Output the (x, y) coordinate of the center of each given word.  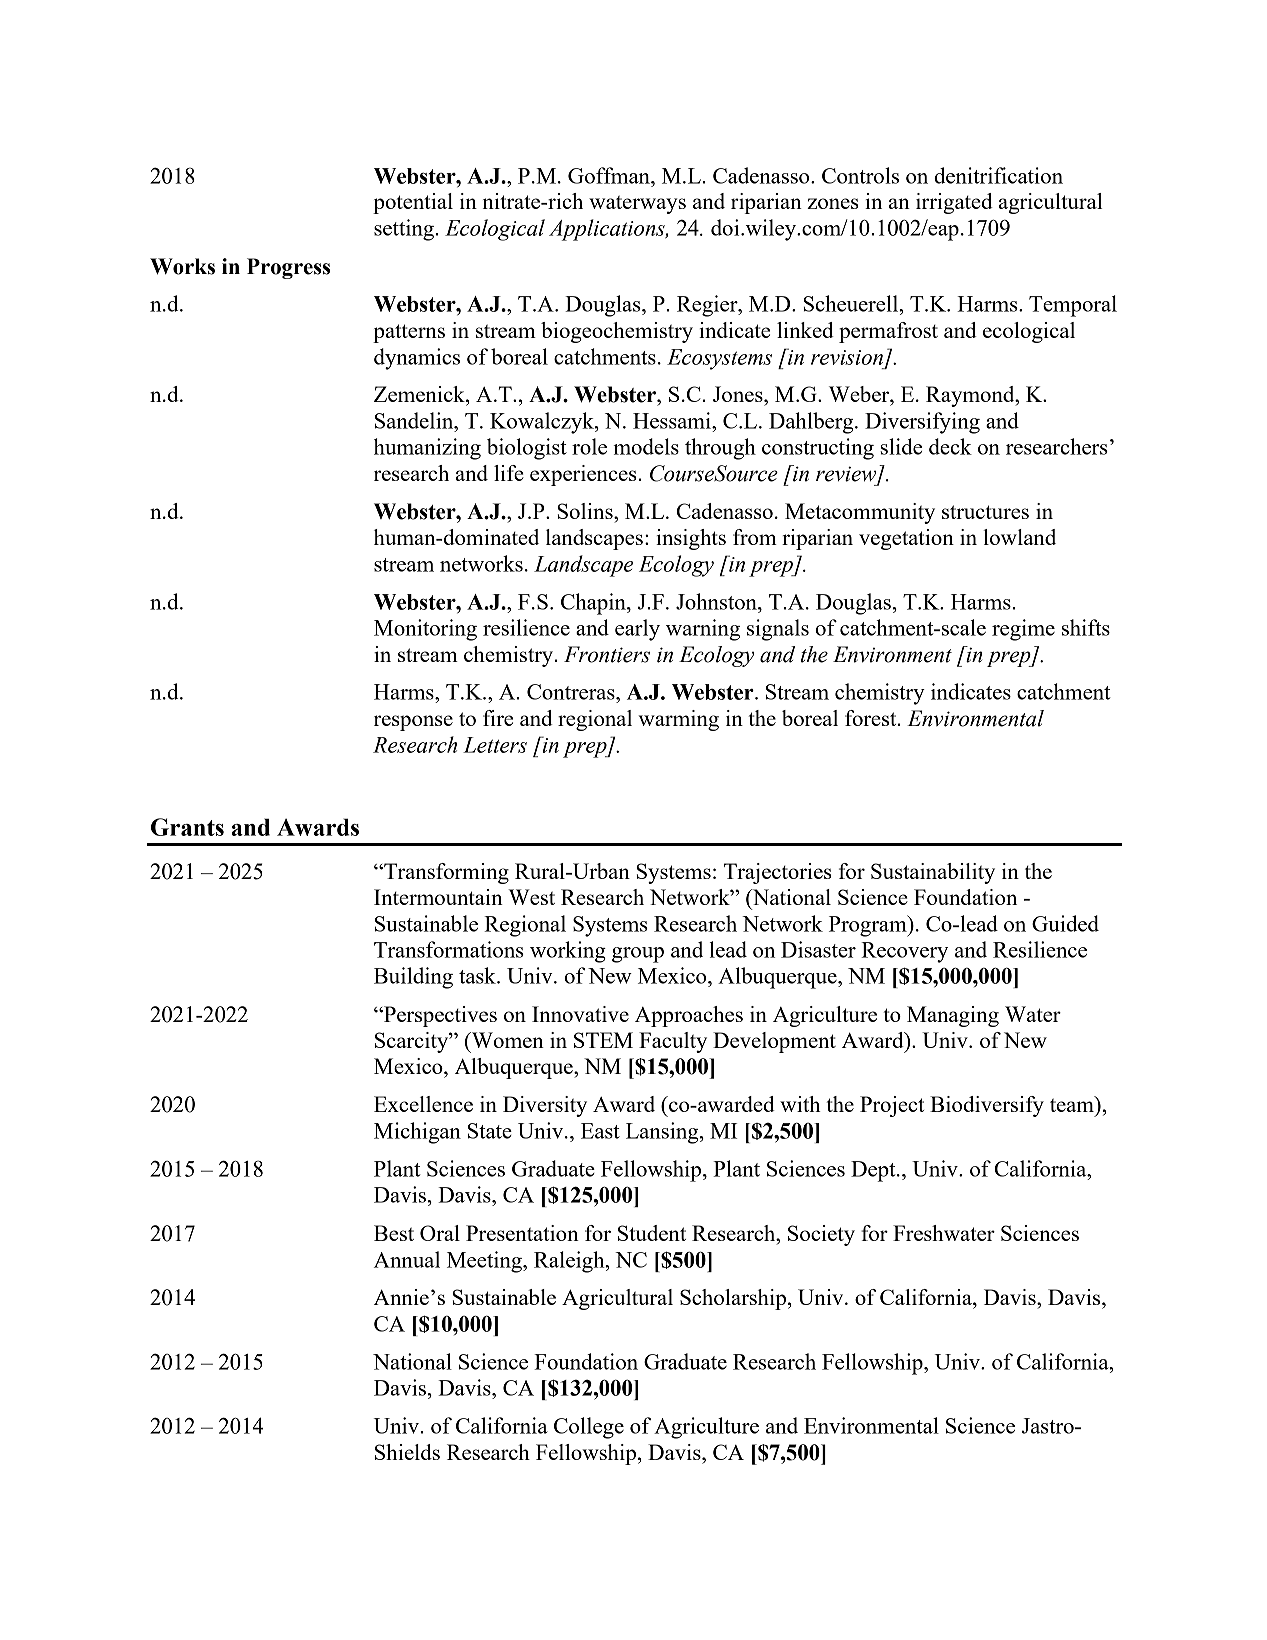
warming (678, 720)
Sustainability (933, 873)
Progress (288, 268)
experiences (583, 475)
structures (985, 512)
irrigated (954, 203)
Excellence (423, 1104)
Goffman (610, 175)
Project (892, 1106)
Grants (187, 827)
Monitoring (425, 630)
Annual (407, 1259)
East (600, 1131)
